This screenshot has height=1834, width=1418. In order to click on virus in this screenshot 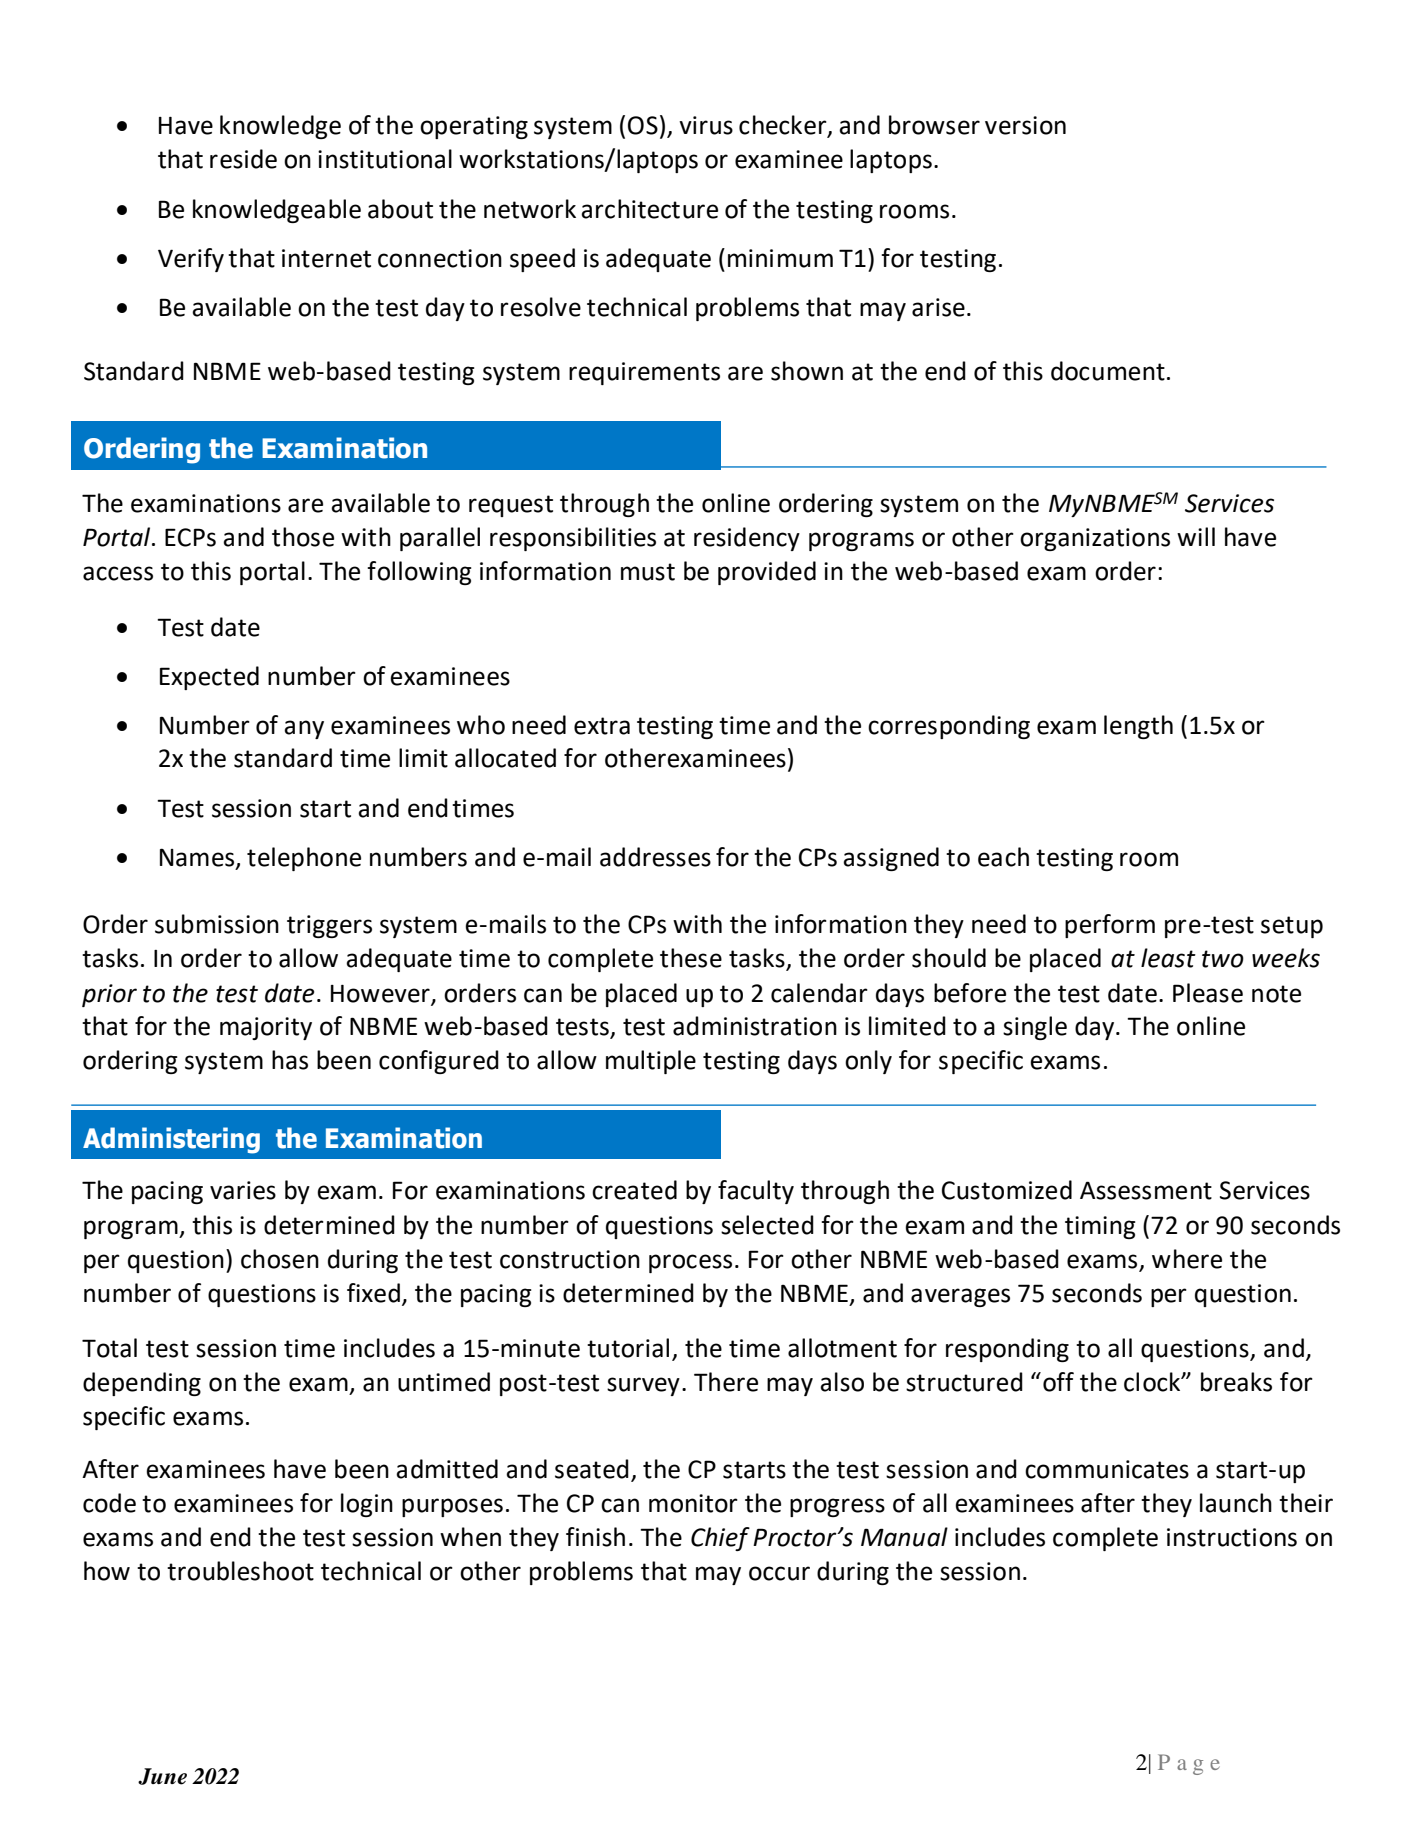, I will do `click(706, 125)`.
